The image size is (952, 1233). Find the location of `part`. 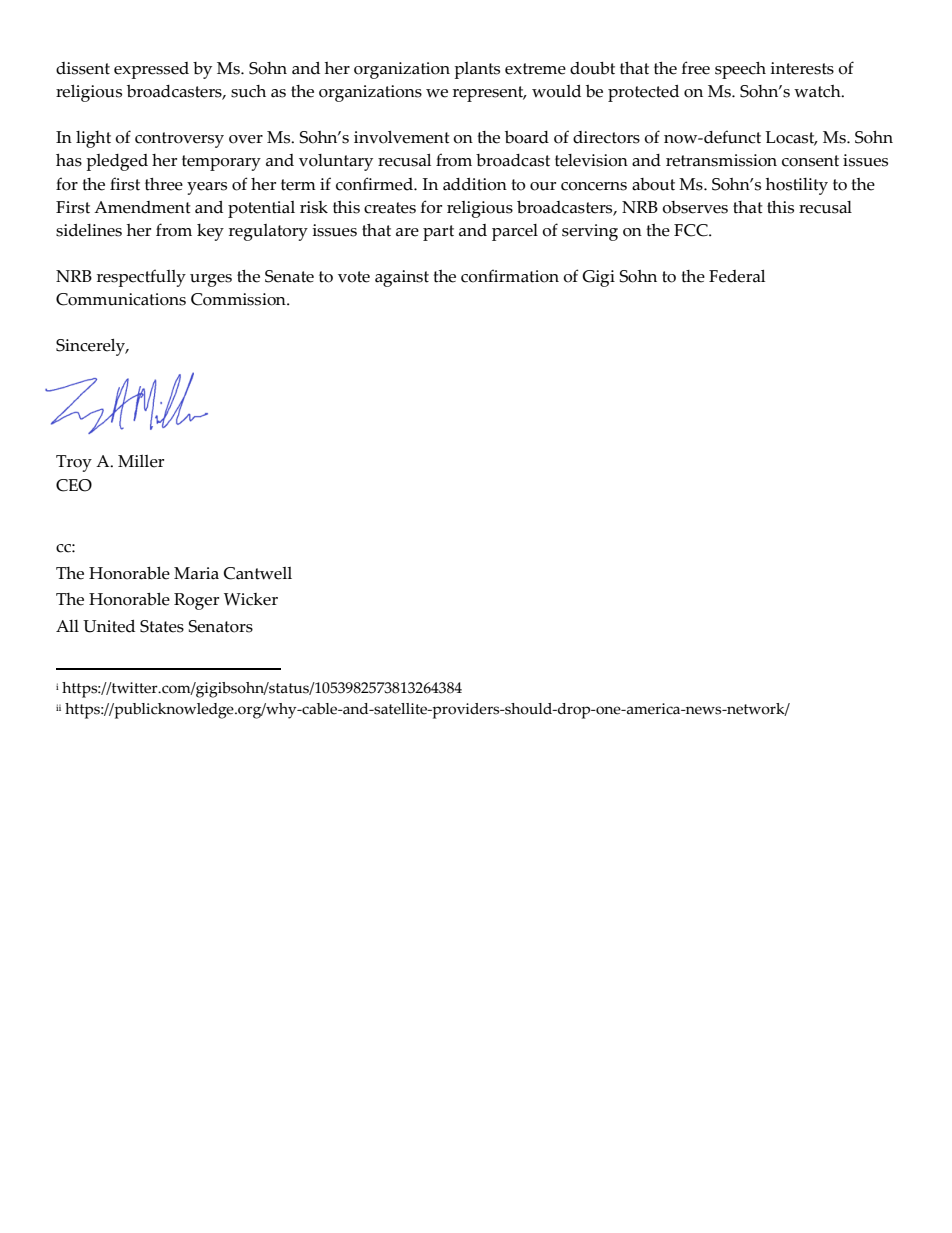

part is located at coordinates (438, 233).
